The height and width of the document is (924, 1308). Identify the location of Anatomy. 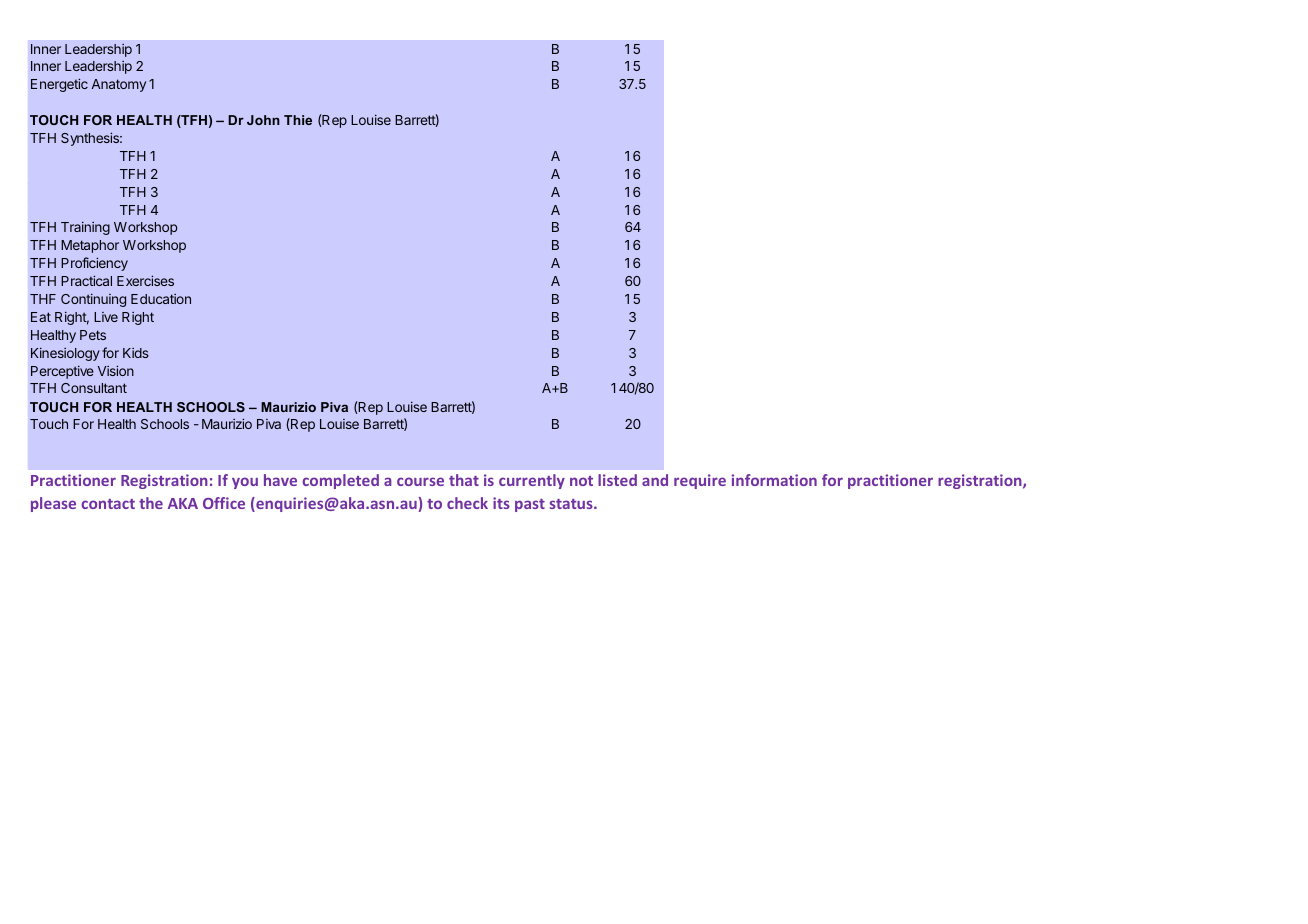
(119, 85).
